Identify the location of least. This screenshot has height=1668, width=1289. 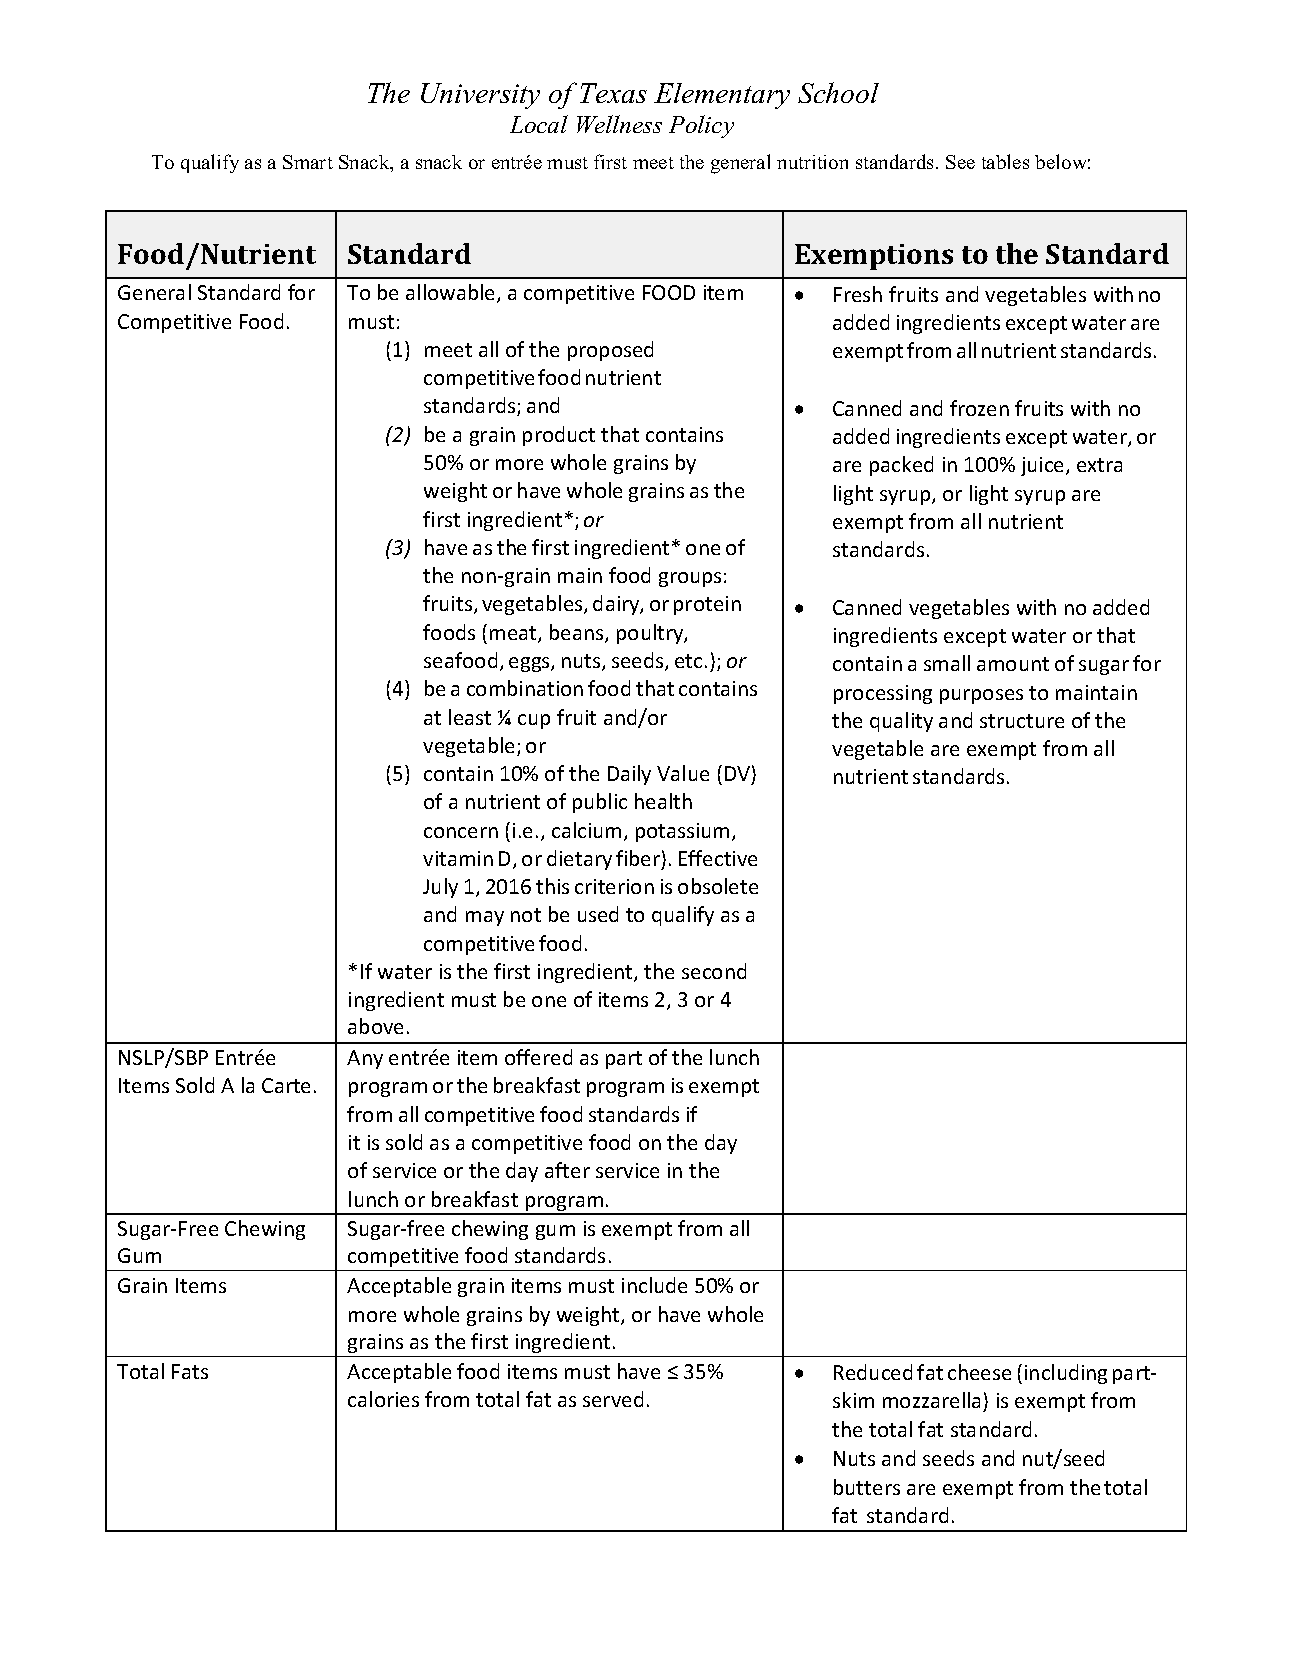
(470, 717).
